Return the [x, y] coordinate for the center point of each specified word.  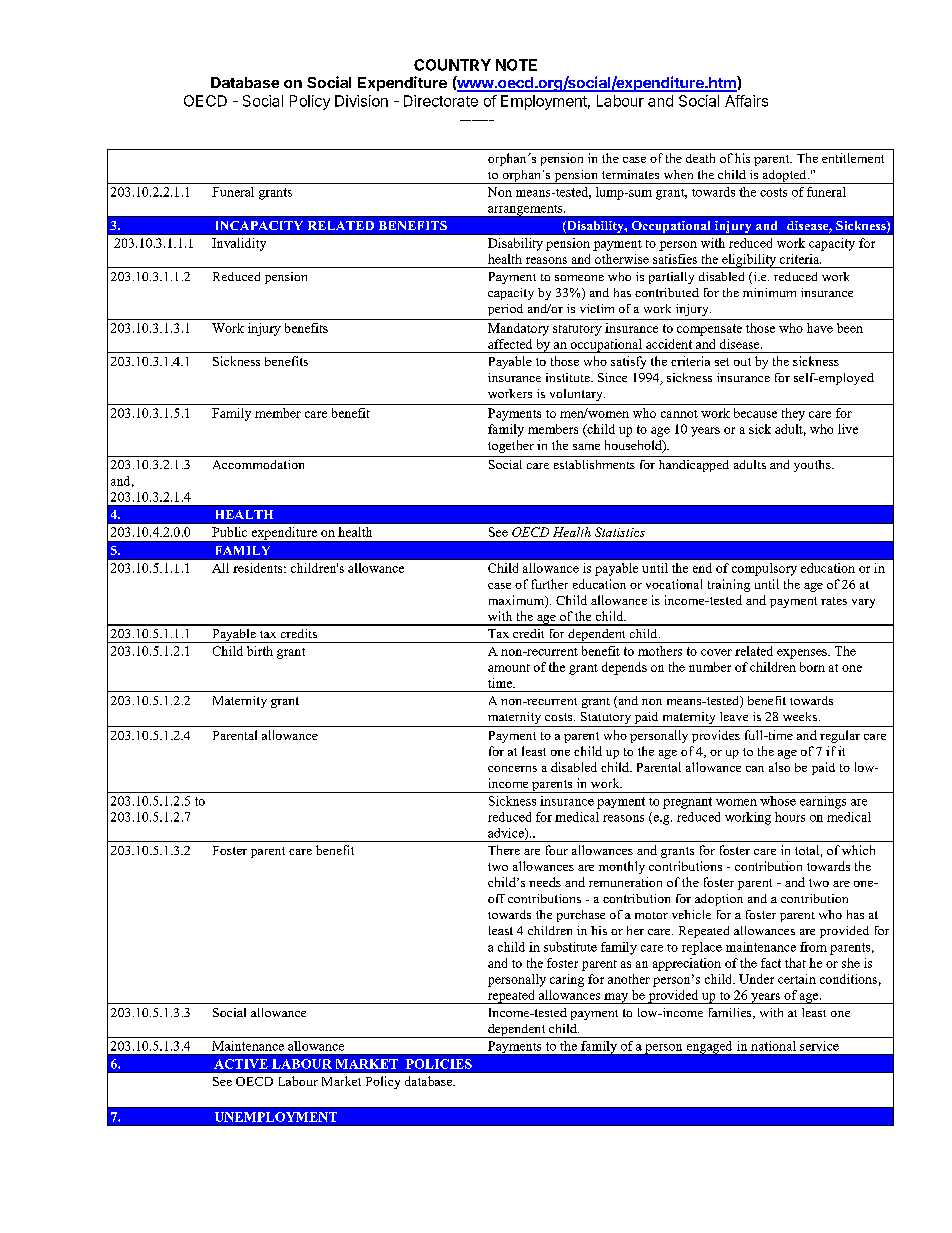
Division [361, 101]
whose [778, 801]
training [729, 585]
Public [229, 532]
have [820, 328]
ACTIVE [241, 1064]
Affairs [746, 101]
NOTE [516, 65]
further [550, 584]
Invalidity [239, 244]
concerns [512, 769]
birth [260, 651]
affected [510, 344]
